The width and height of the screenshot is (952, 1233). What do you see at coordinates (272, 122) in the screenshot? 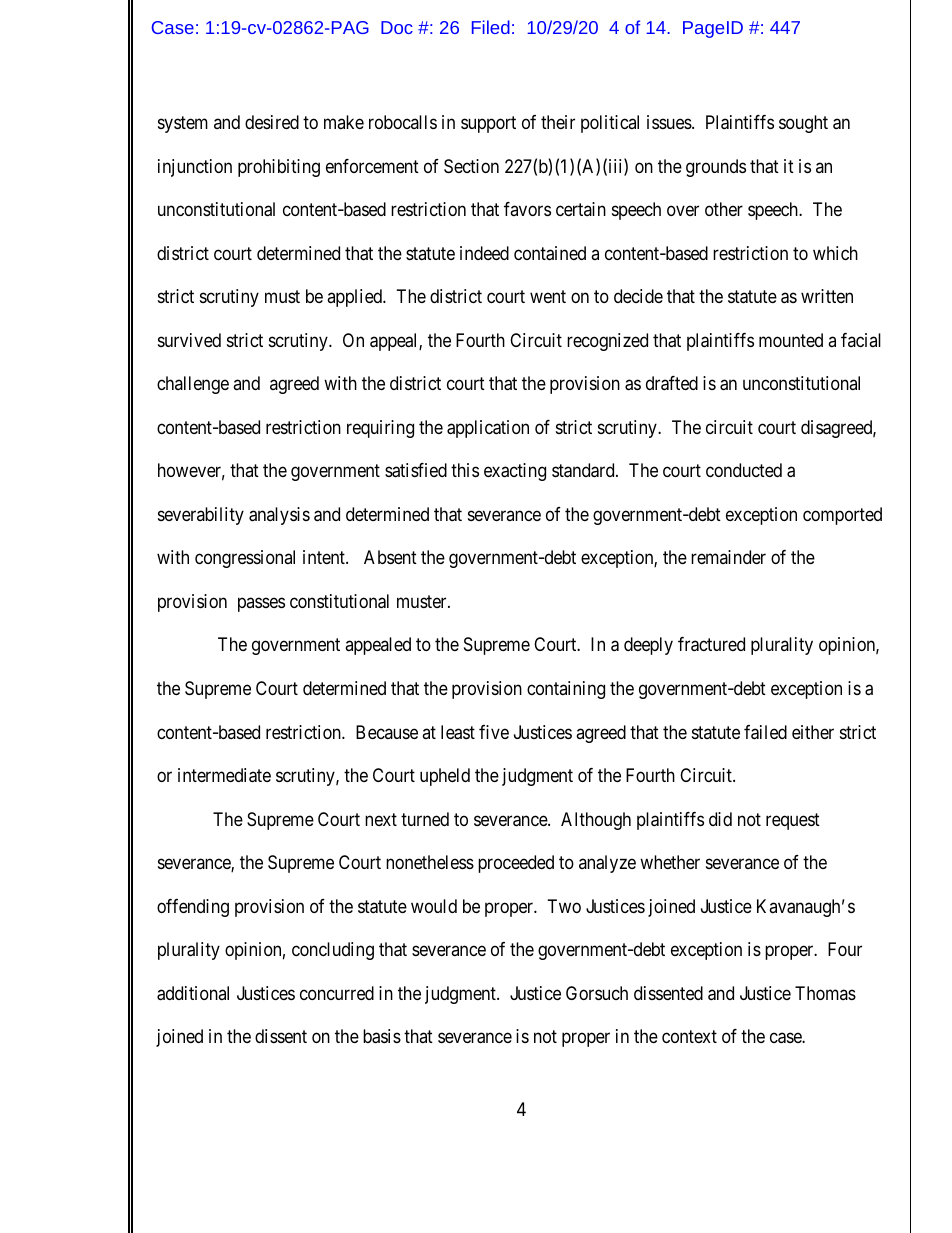
I see `desired` at bounding box center [272, 122].
